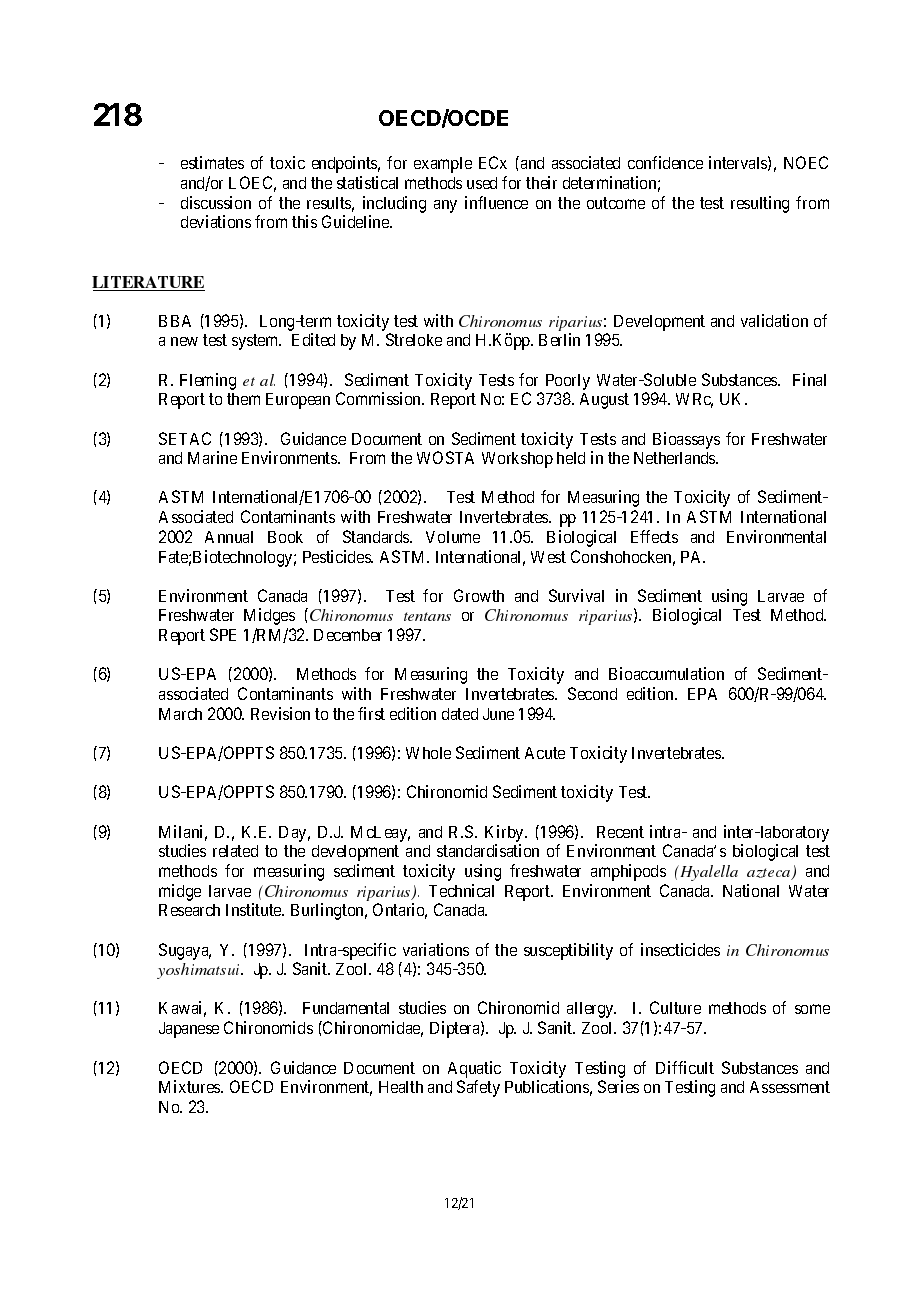 This screenshot has width=924, height=1308. What do you see at coordinates (496, 202) in the screenshot?
I see `influence` at bounding box center [496, 202].
